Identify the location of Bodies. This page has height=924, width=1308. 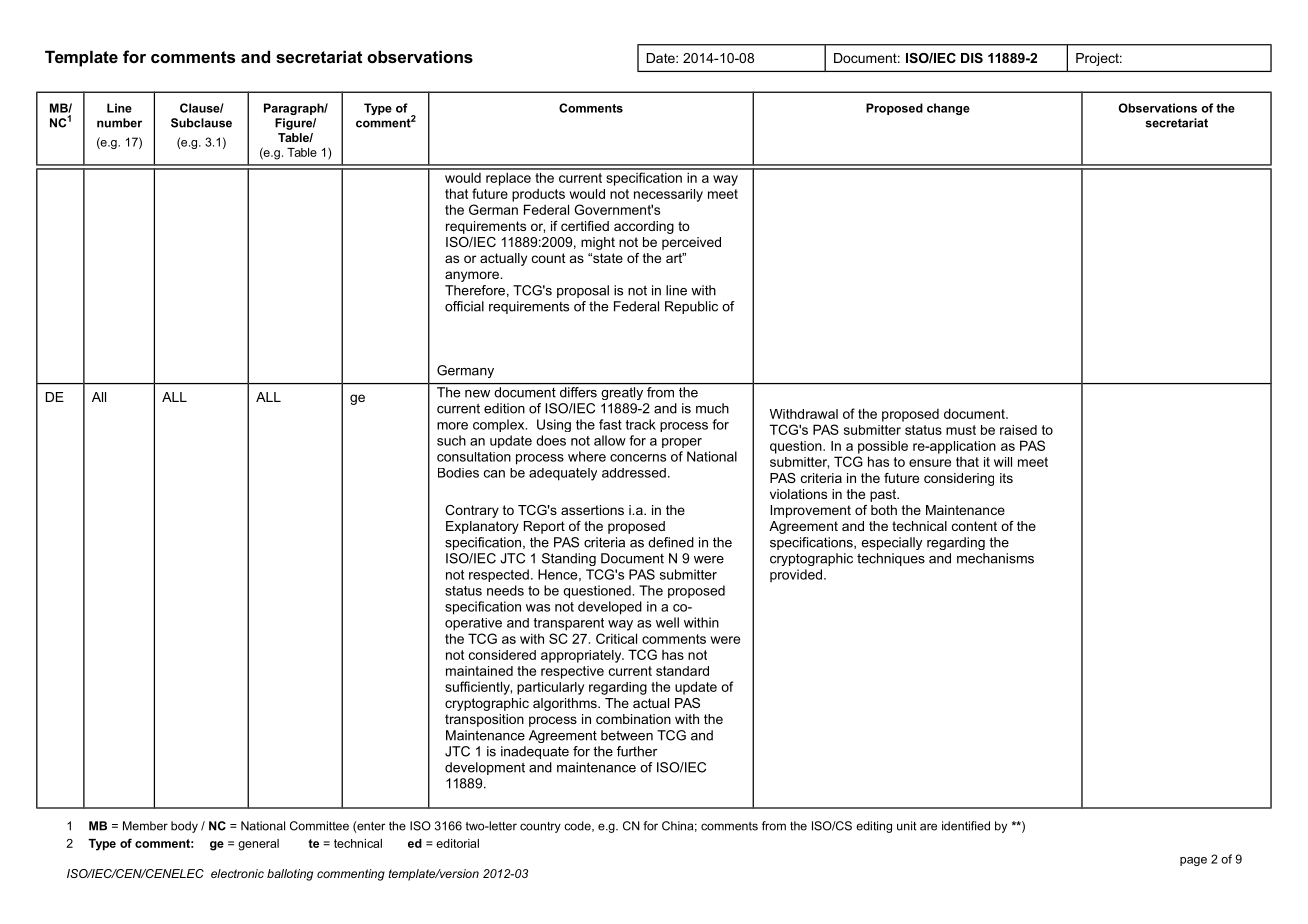
(458, 473).
